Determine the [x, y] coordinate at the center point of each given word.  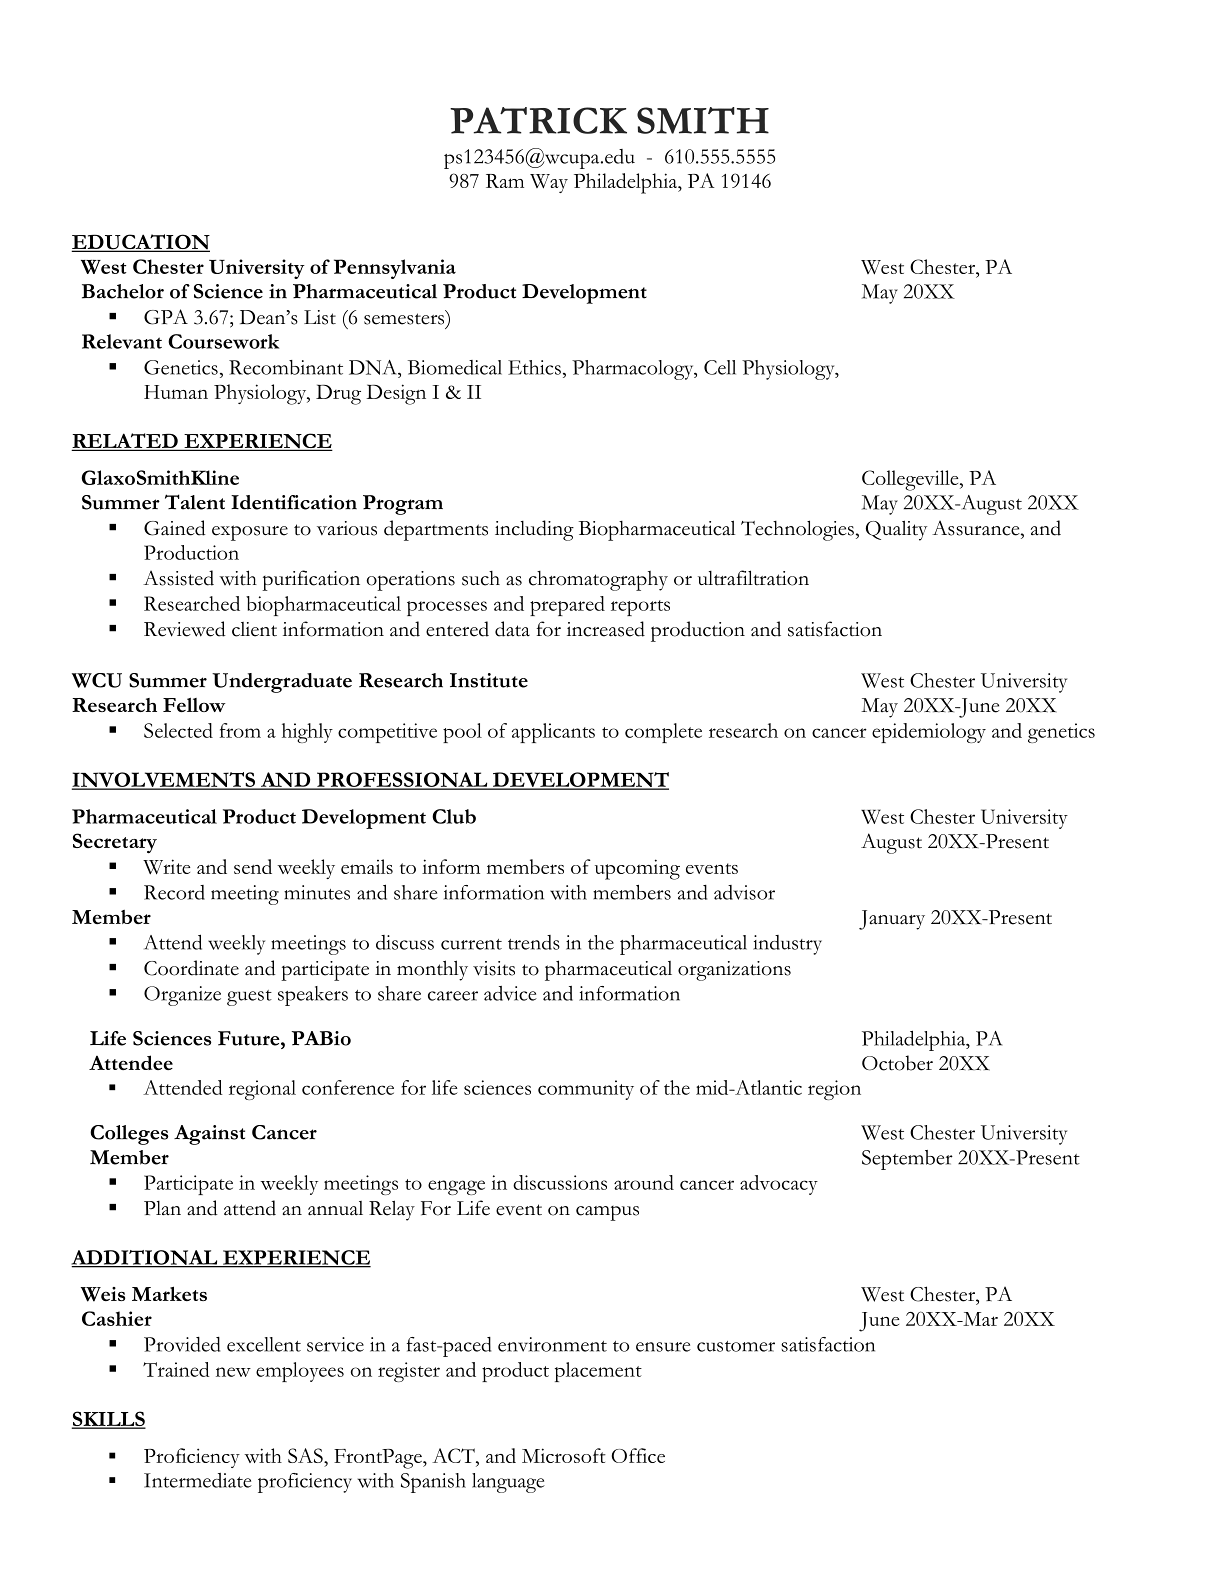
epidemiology [929, 733]
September [907, 1160]
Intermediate [198, 1480]
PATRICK [538, 120]
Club [454, 816]
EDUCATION [140, 243]
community [586, 1090]
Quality [896, 530]
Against [209, 1135]
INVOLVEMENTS [164, 781]
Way [549, 183]
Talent [195, 502]
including [534, 530]
